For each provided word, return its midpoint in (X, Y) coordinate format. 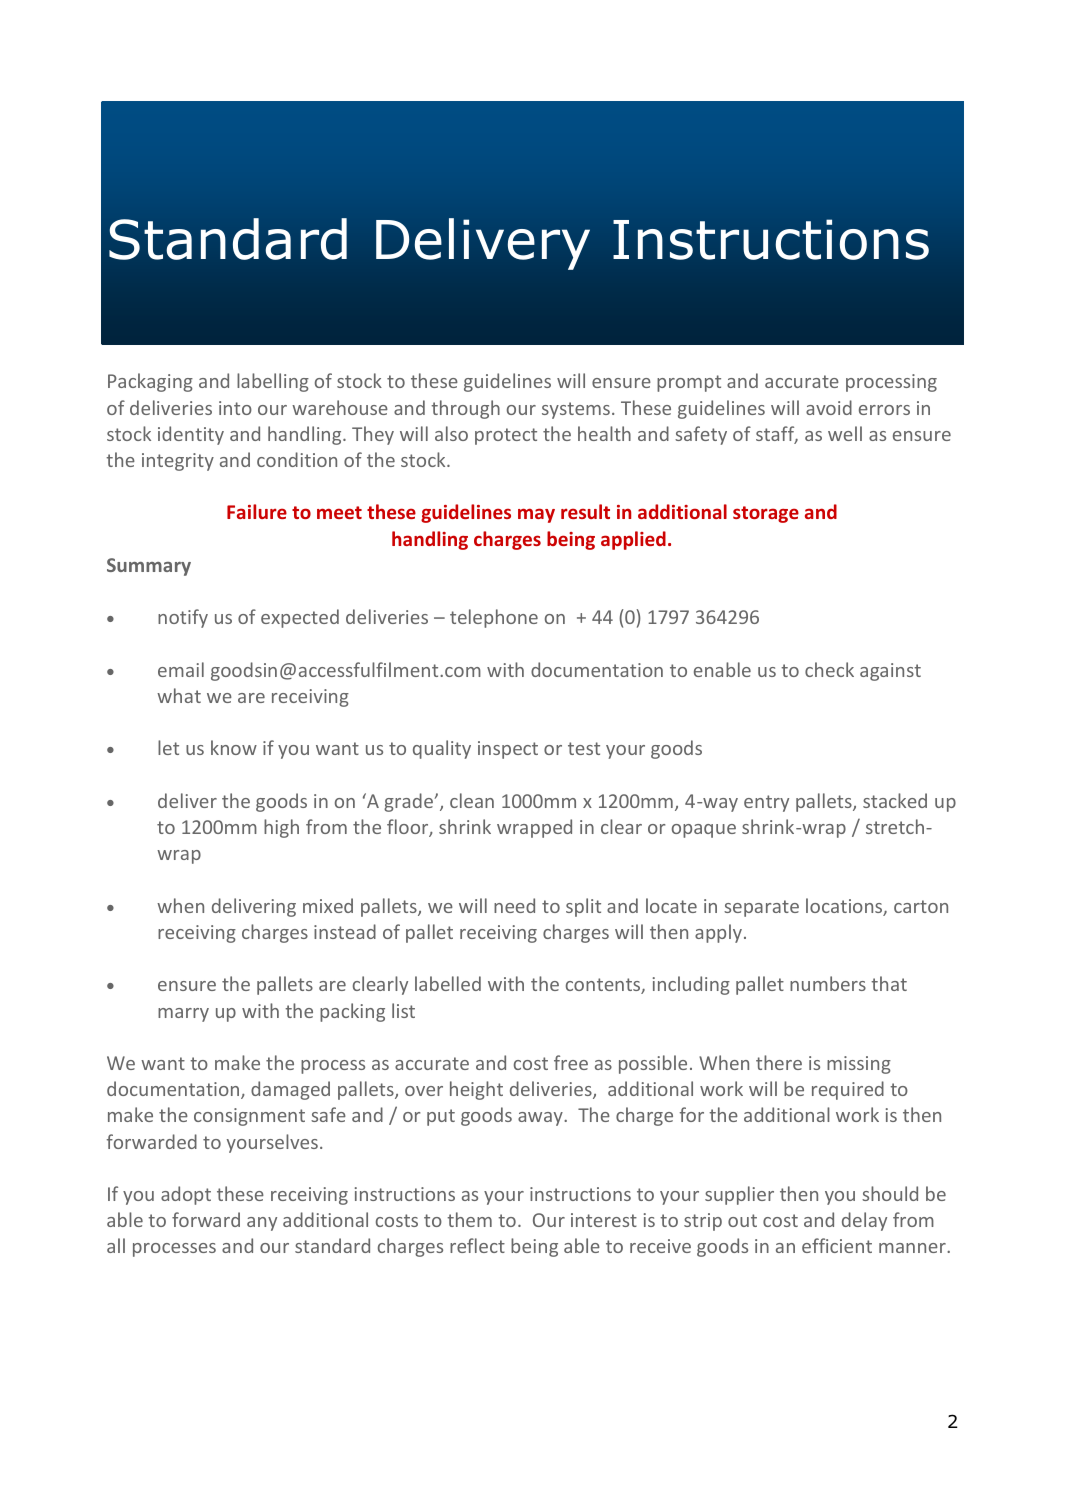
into (235, 408)
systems (576, 410)
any (262, 1224)
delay (864, 1221)
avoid (829, 407)
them (469, 1219)
